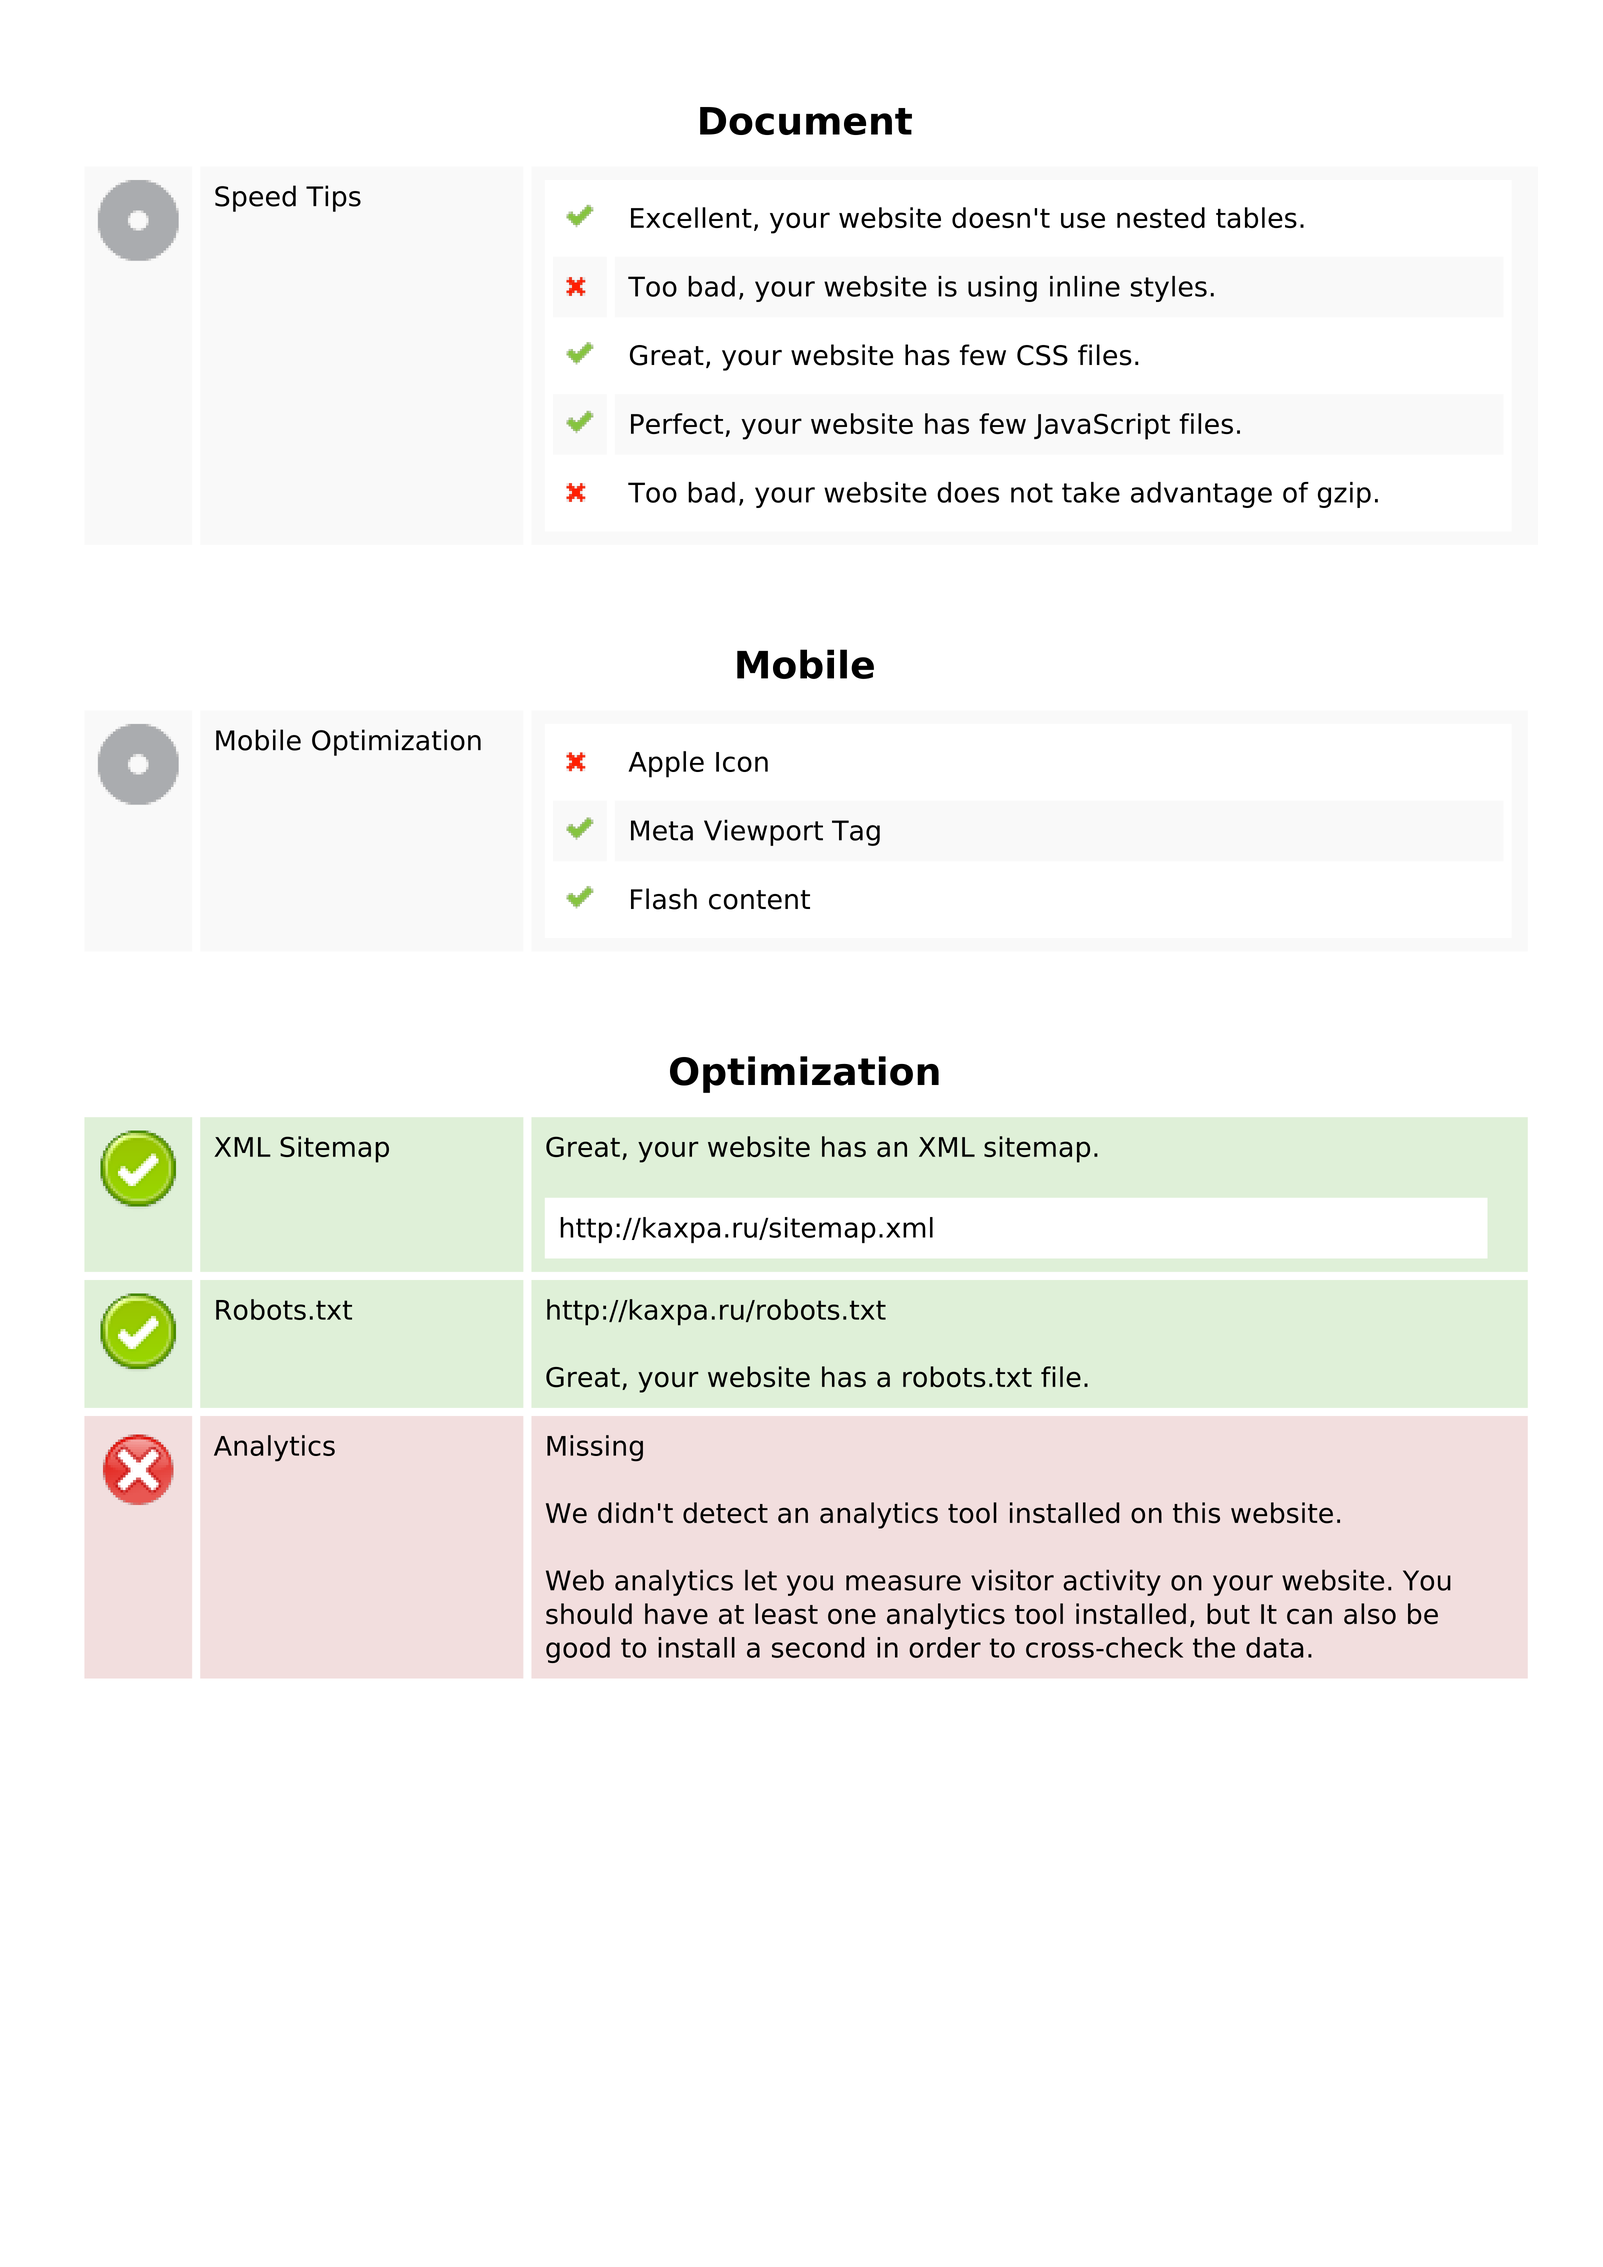  What do you see at coordinates (664, 899) in the image?
I see `Flash` at bounding box center [664, 899].
